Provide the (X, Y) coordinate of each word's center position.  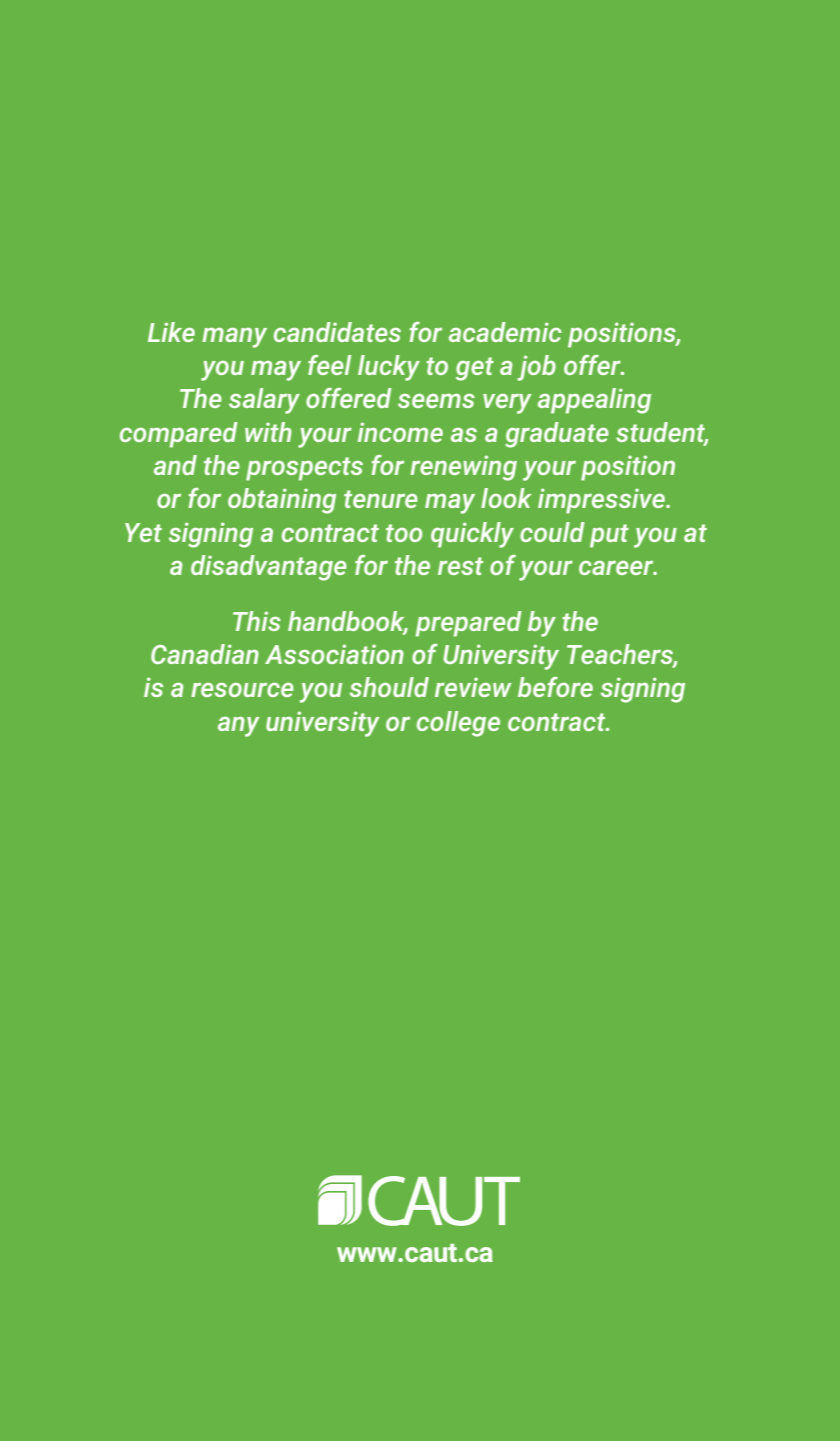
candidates (337, 332)
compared (179, 435)
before (555, 687)
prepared (469, 624)
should (389, 687)
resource (242, 690)
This (257, 621)
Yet (143, 532)
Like (171, 332)
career (617, 567)
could (552, 532)
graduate (557, 435)
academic (505, 332)
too (404, 533)
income (400, 432)
